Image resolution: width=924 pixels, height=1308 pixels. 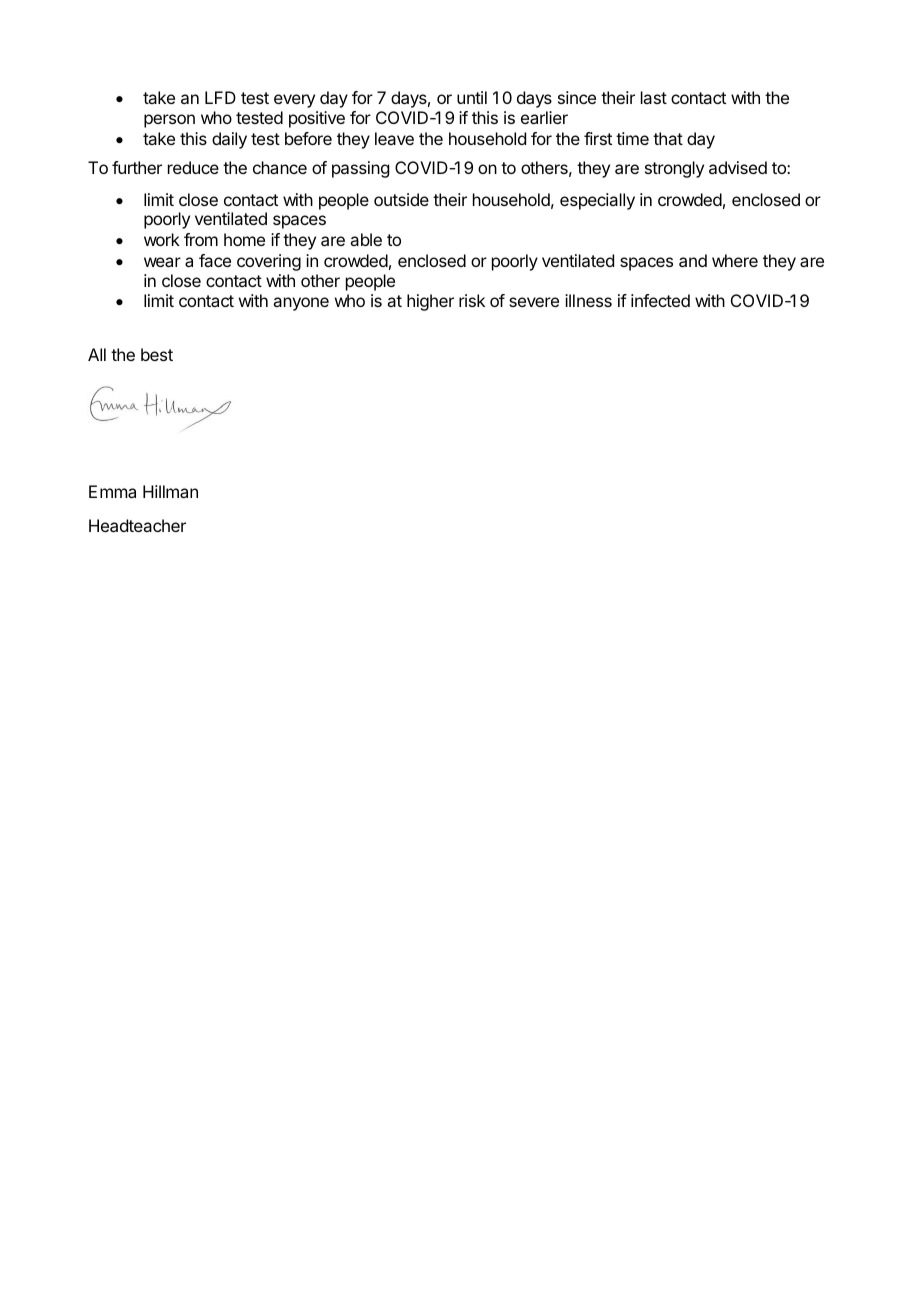 I want to click on person, so click(x=169, y=121).
